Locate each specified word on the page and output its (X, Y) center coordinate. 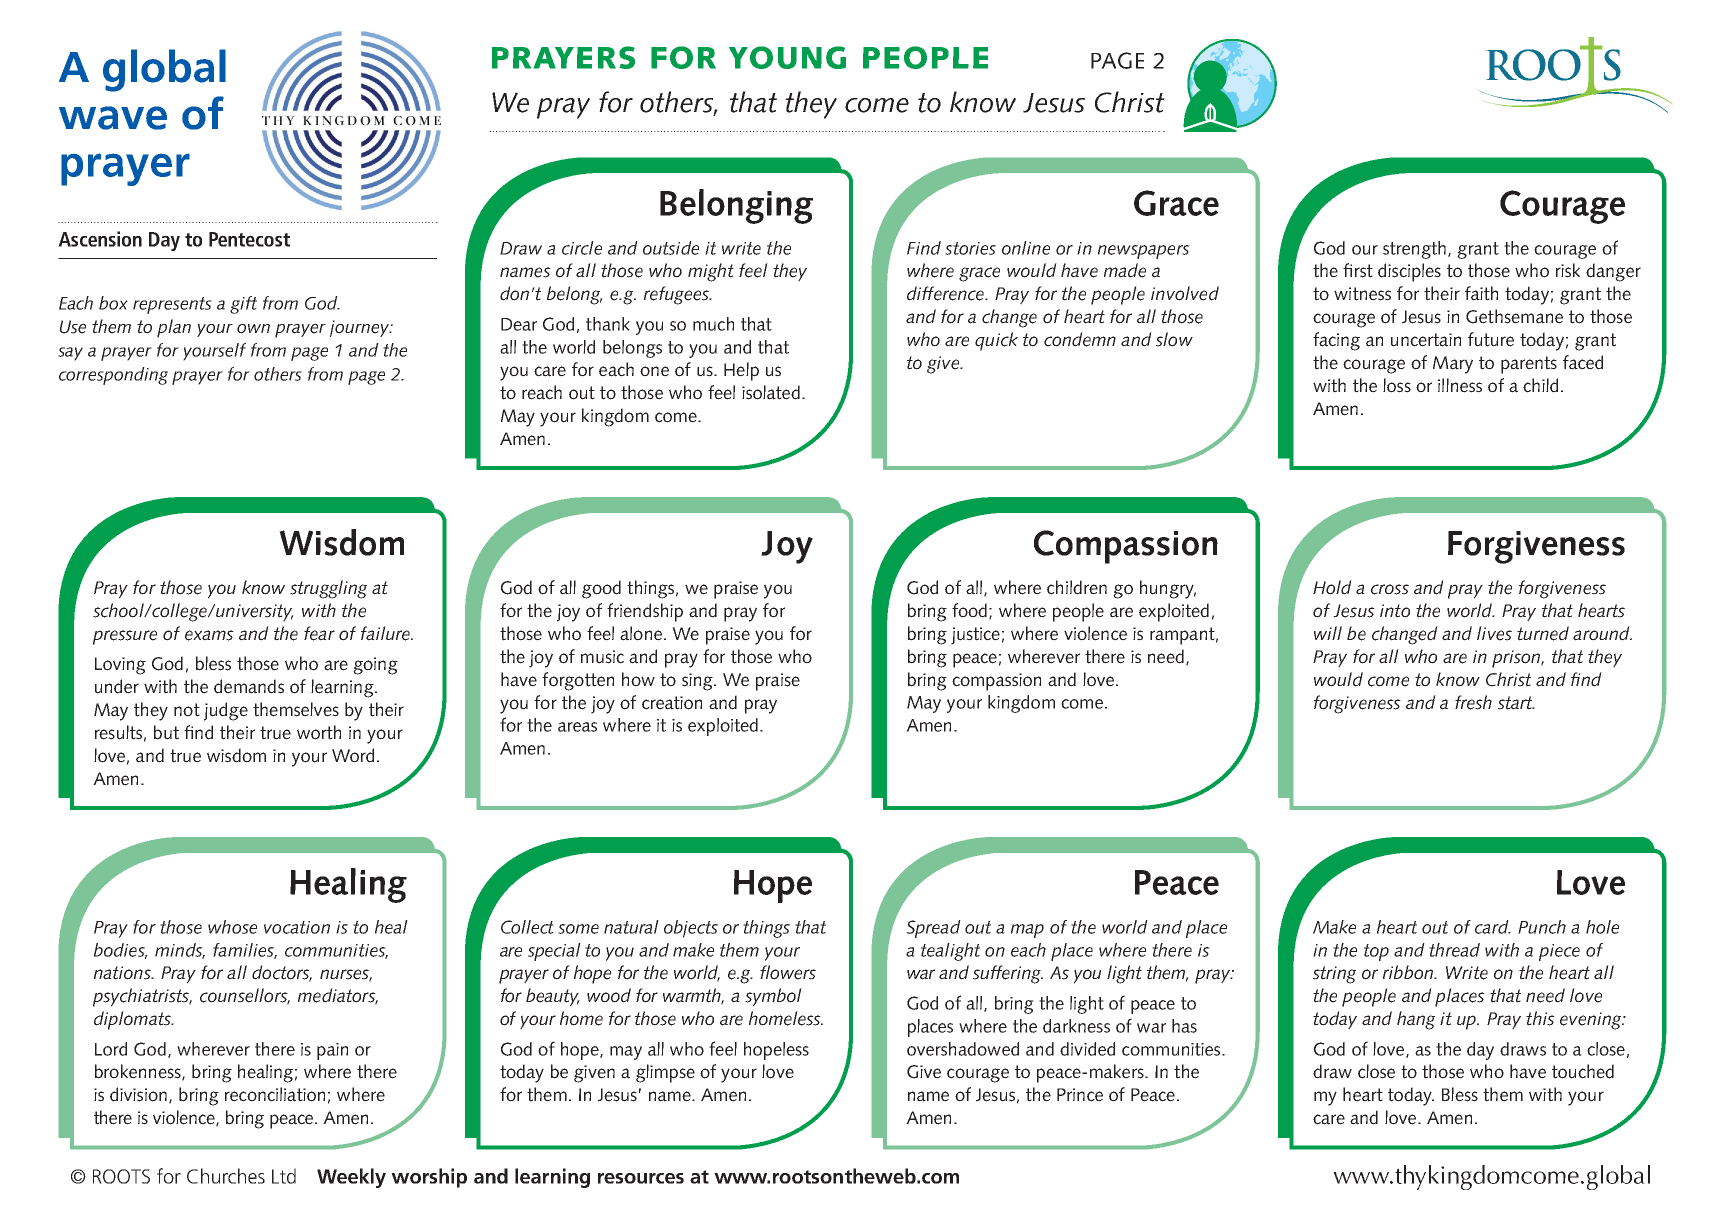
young (787, 57)
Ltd (284, 1176)
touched (1583, 1071)
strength (1414, 250)
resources (641, 1178)
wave (113, 118)
